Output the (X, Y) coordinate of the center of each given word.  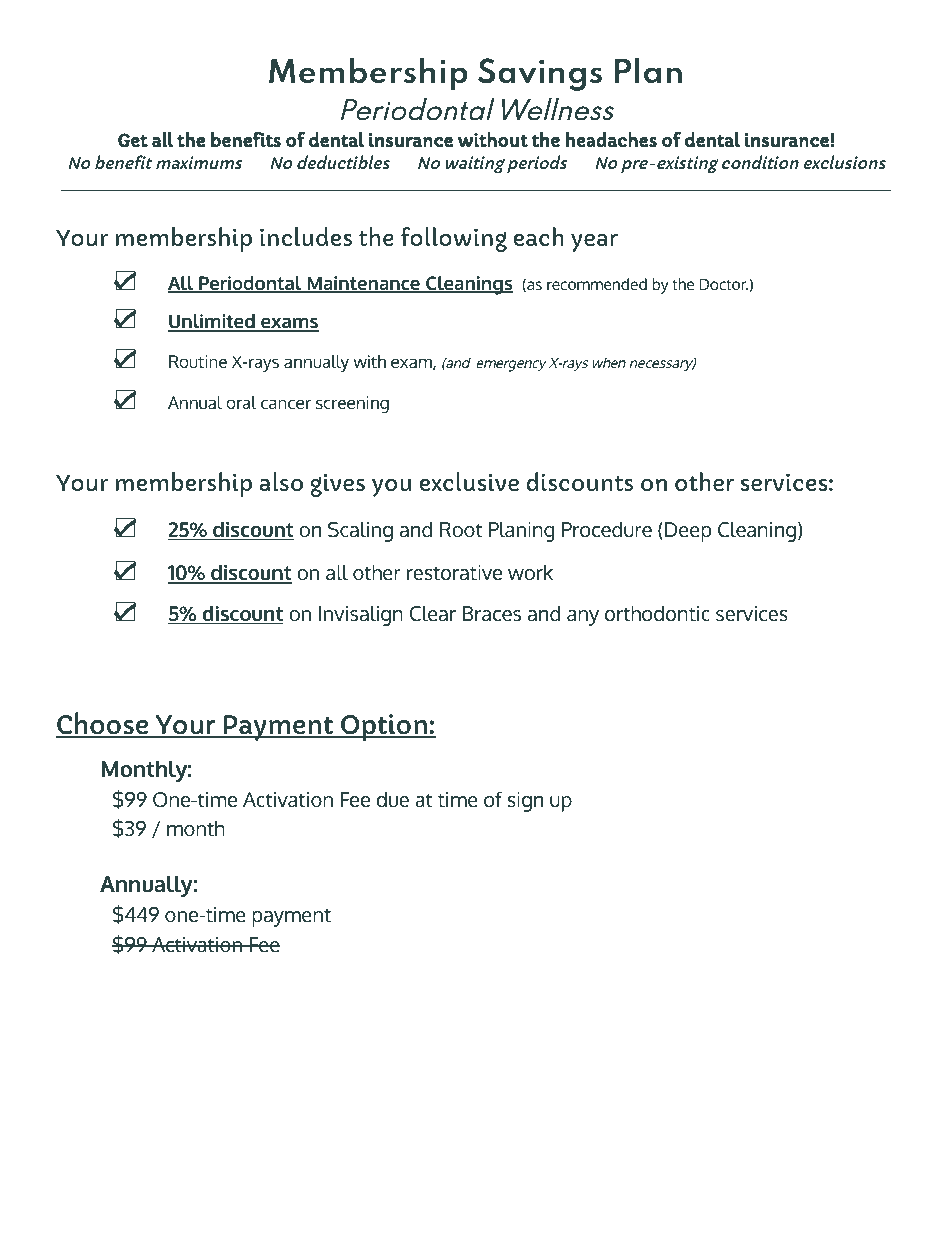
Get (133, 140)
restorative (454, 573)
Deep (688, 532)
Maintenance (363, 284)
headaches (611, 139)
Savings (540, 74)
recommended (597, 284)
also (281, 481)
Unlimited (212, 322)
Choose (103, 724)
